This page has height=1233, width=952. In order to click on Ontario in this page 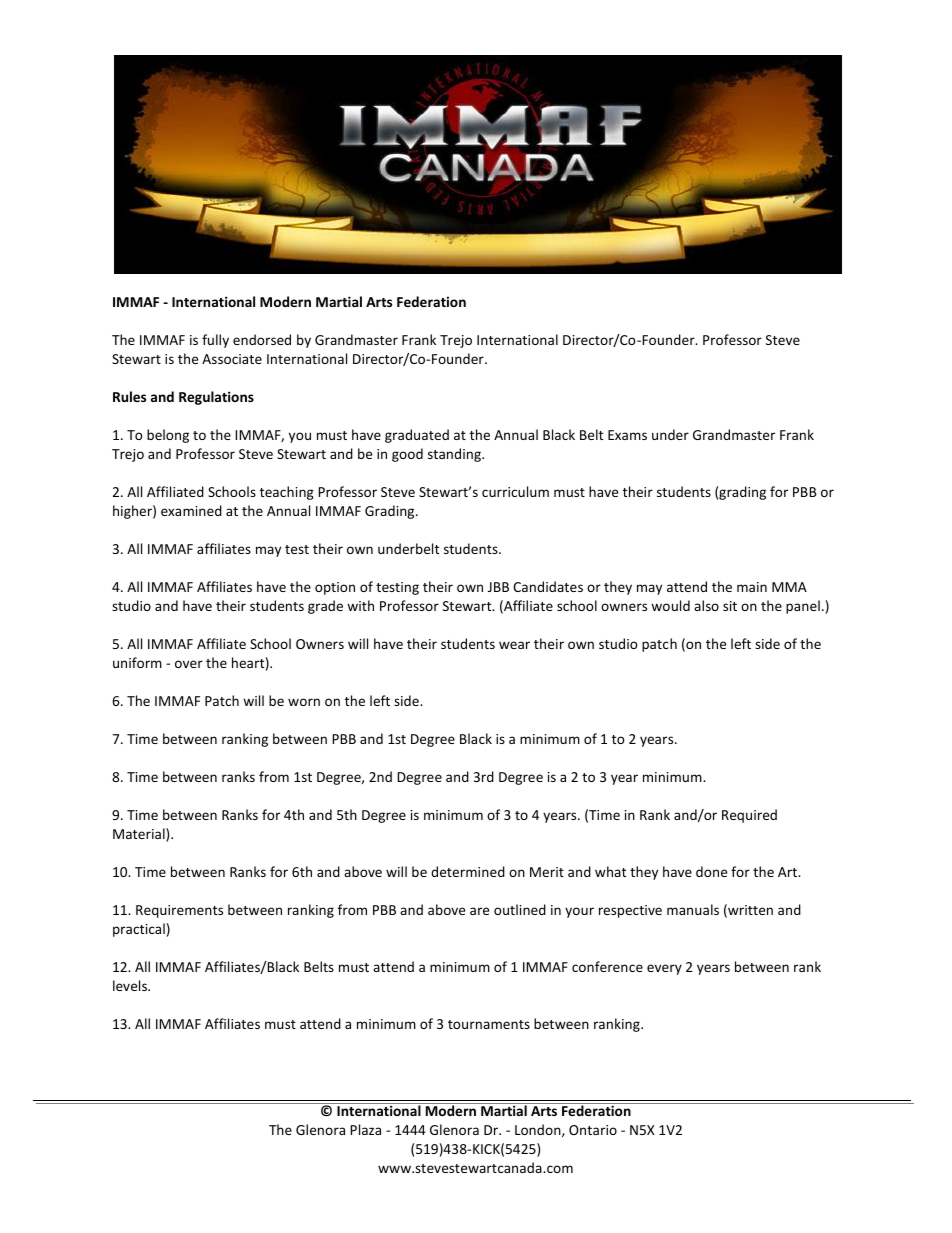, I will do `click(593, 1130)`.
